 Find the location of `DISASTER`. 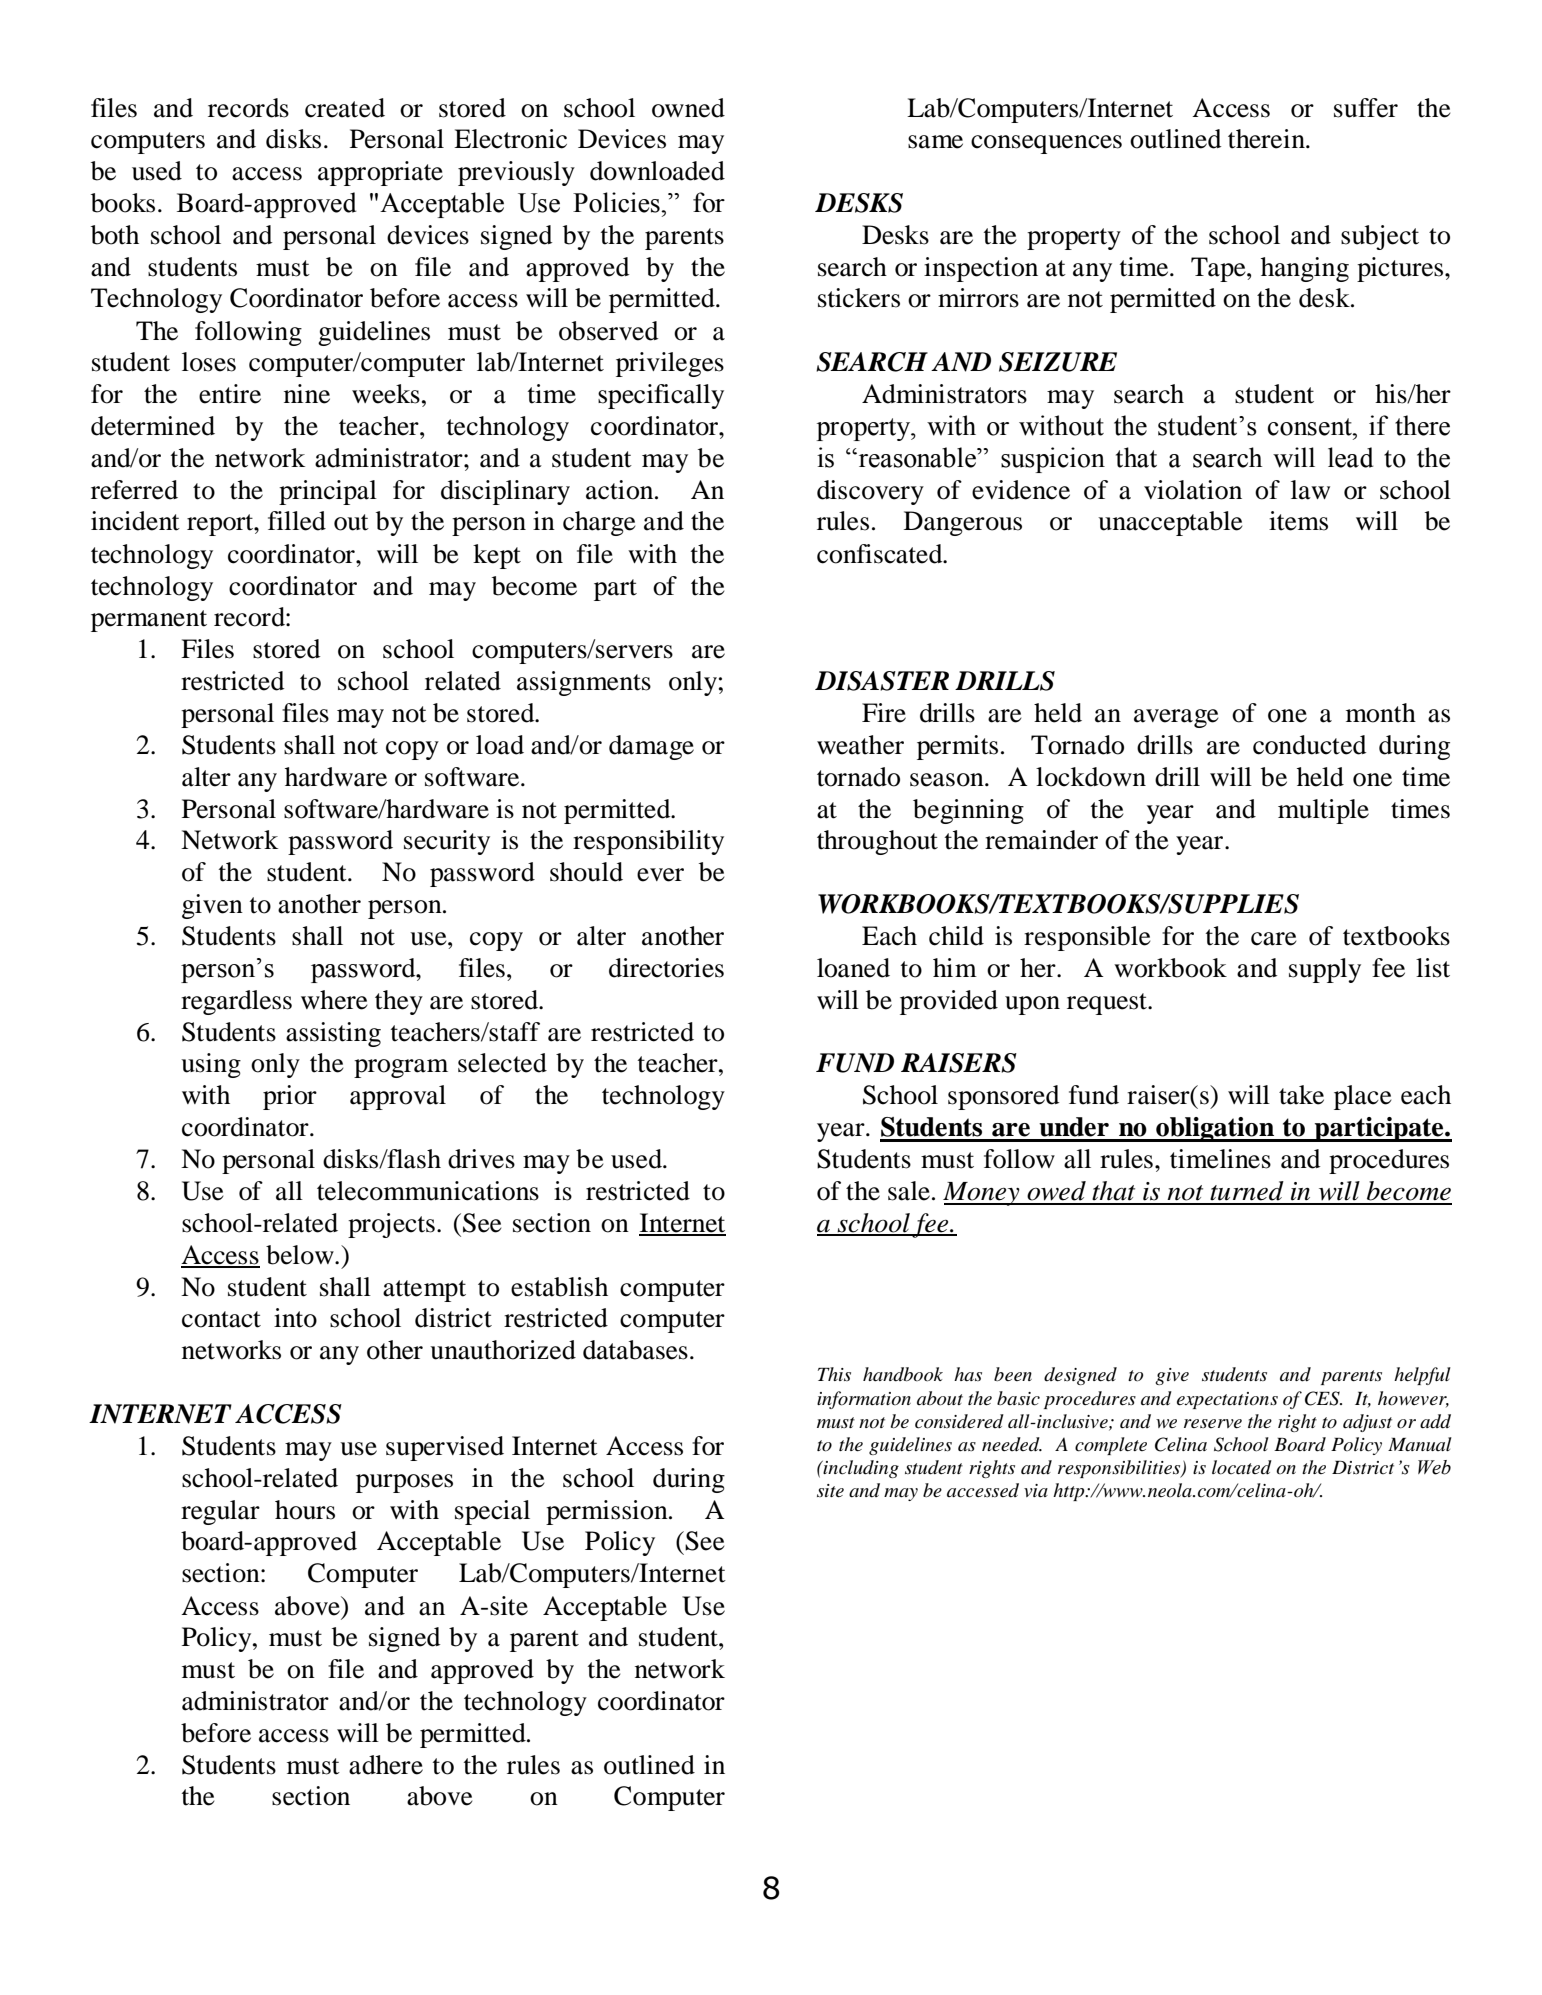

DISASTER is located at coordinates (882, 681).
